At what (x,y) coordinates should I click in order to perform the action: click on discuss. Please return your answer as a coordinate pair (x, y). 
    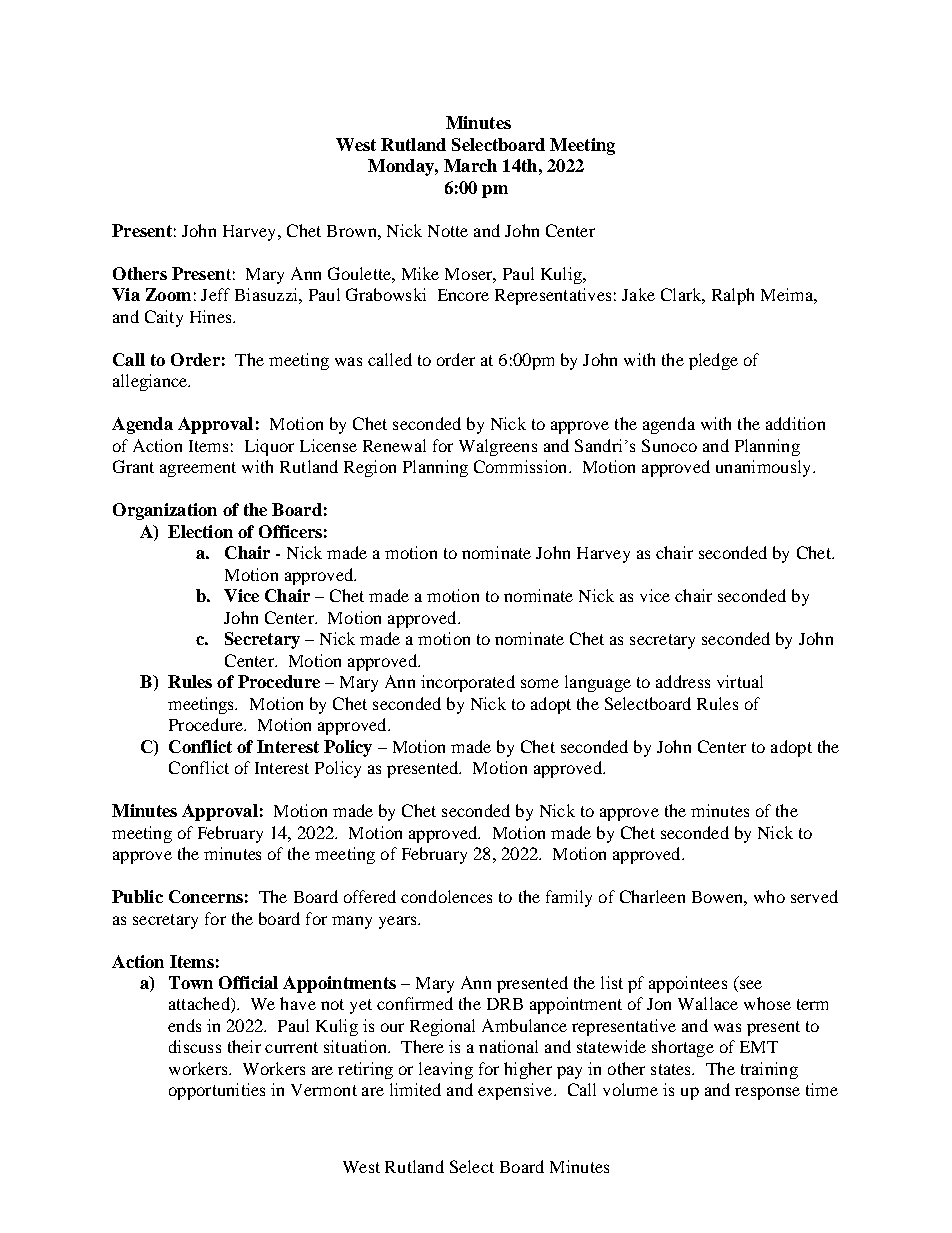
    Looking at the image, I should click on (195, 1046).
